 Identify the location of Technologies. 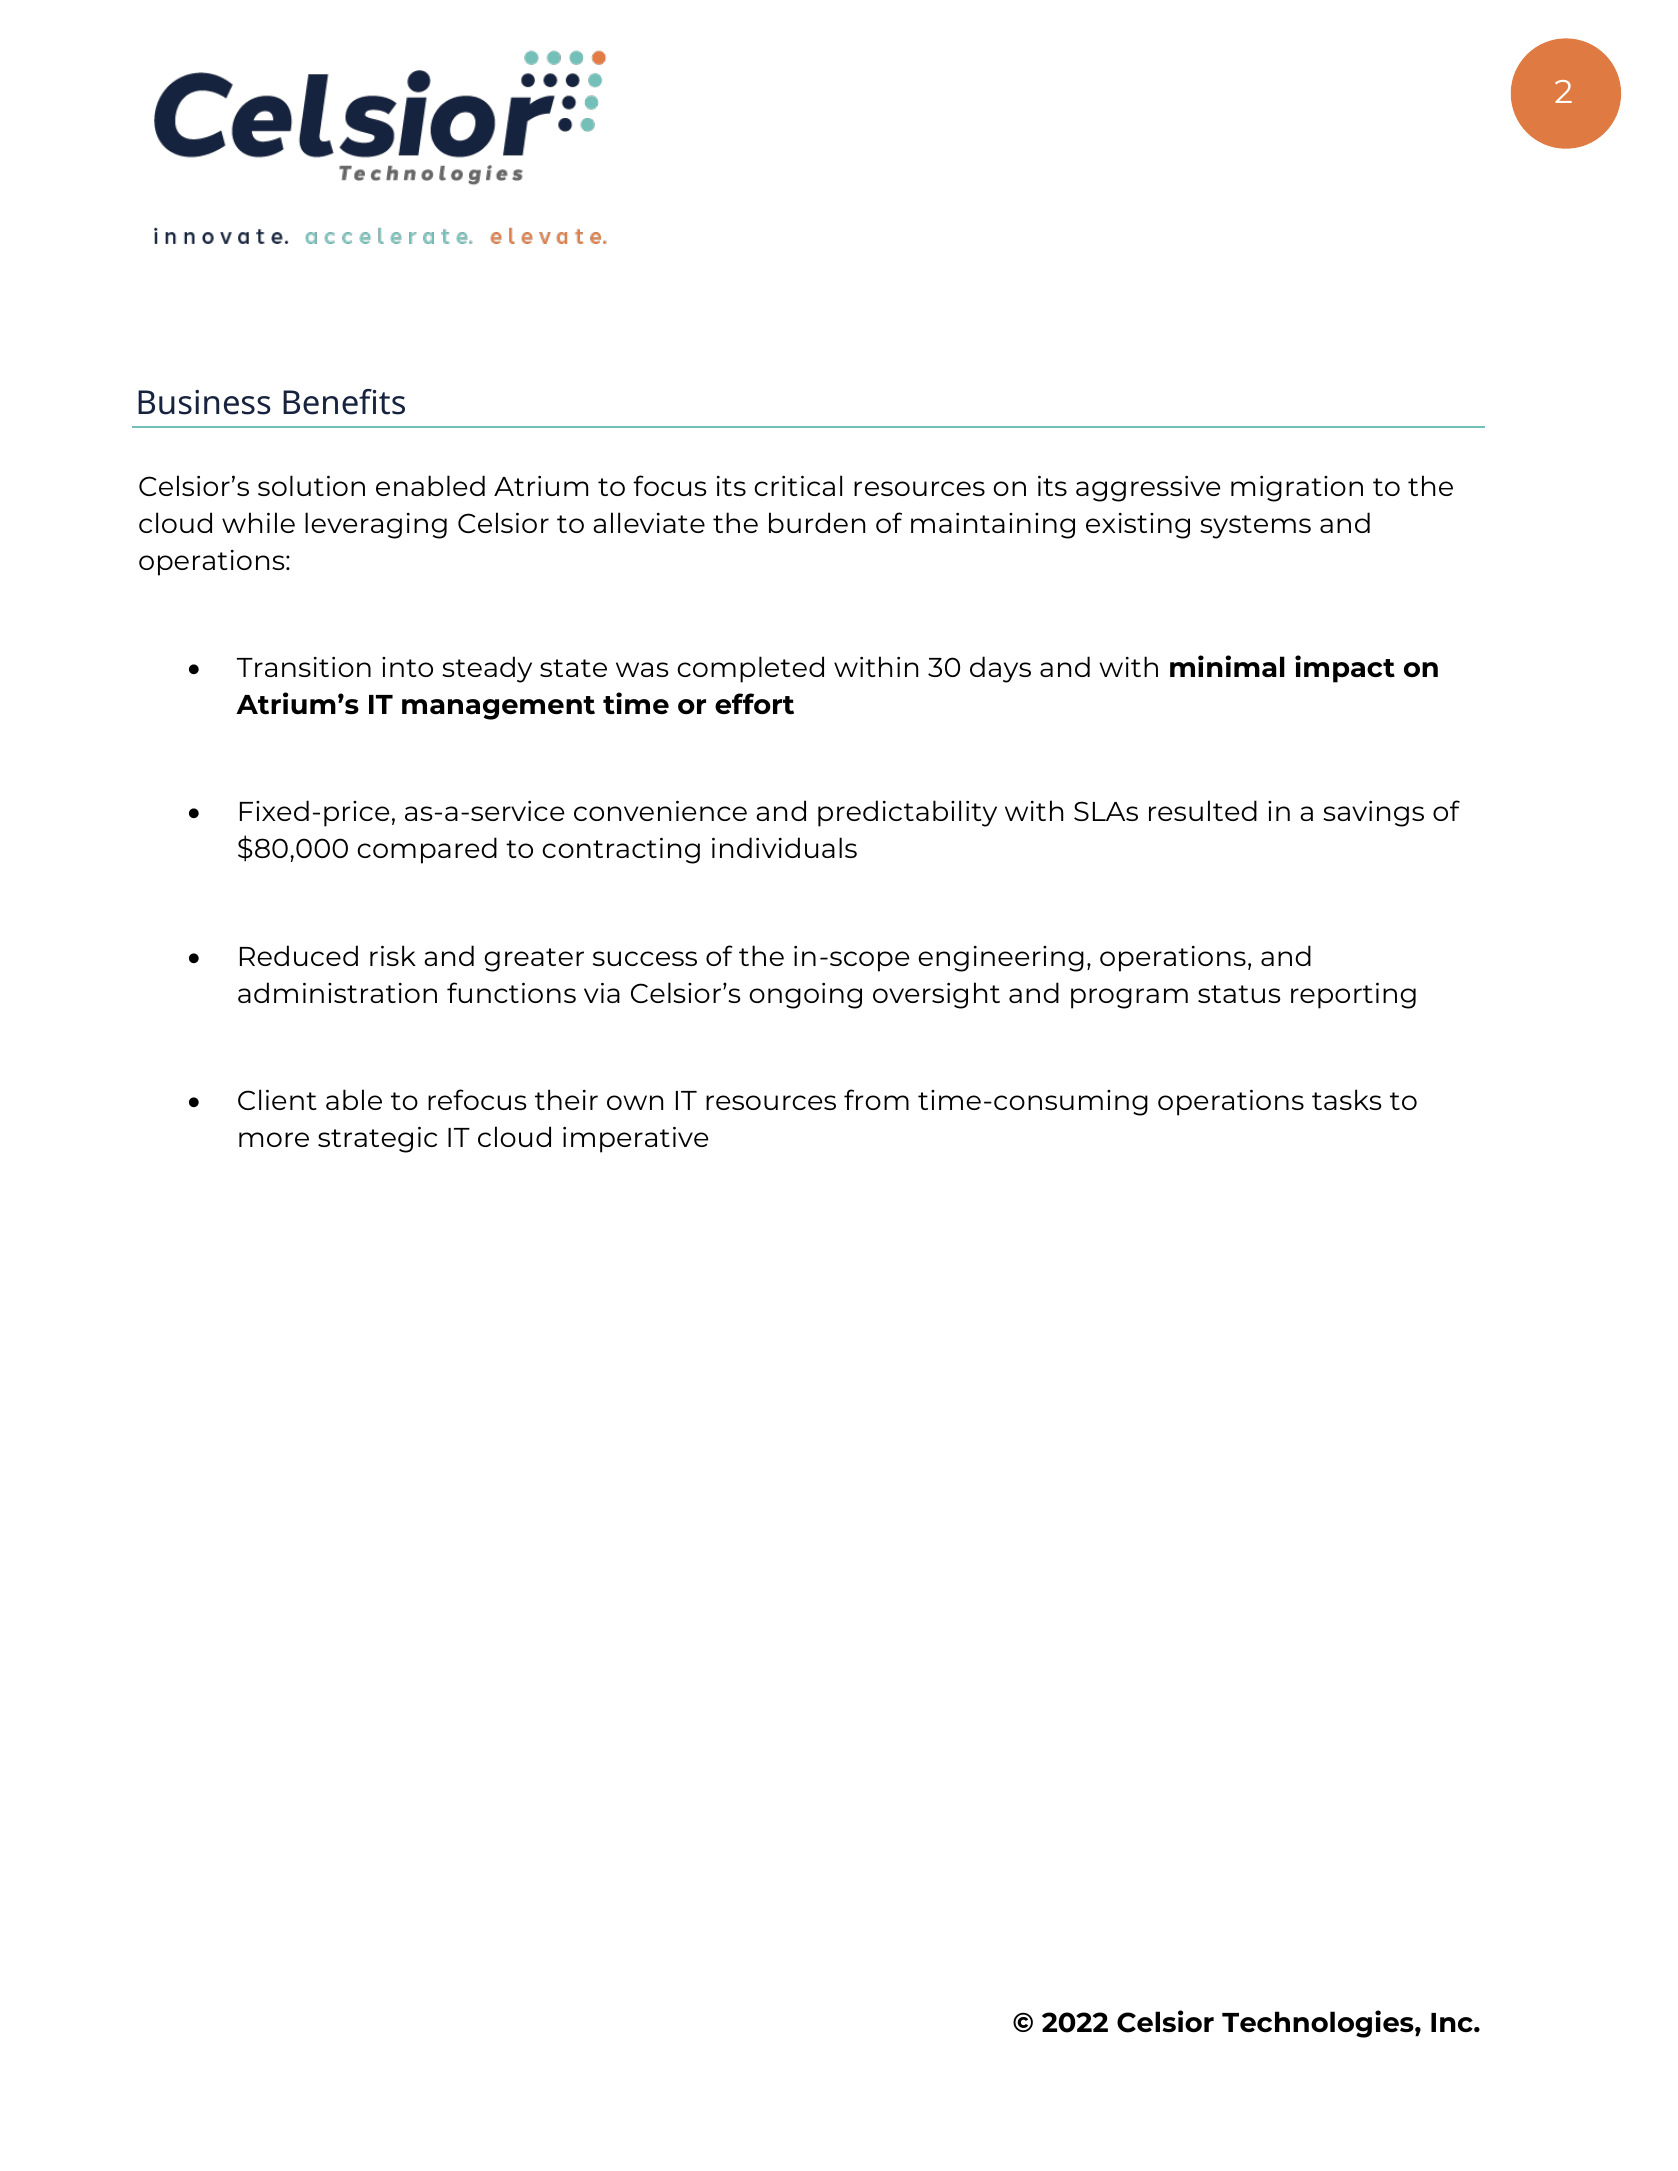
(1319, 2024).
